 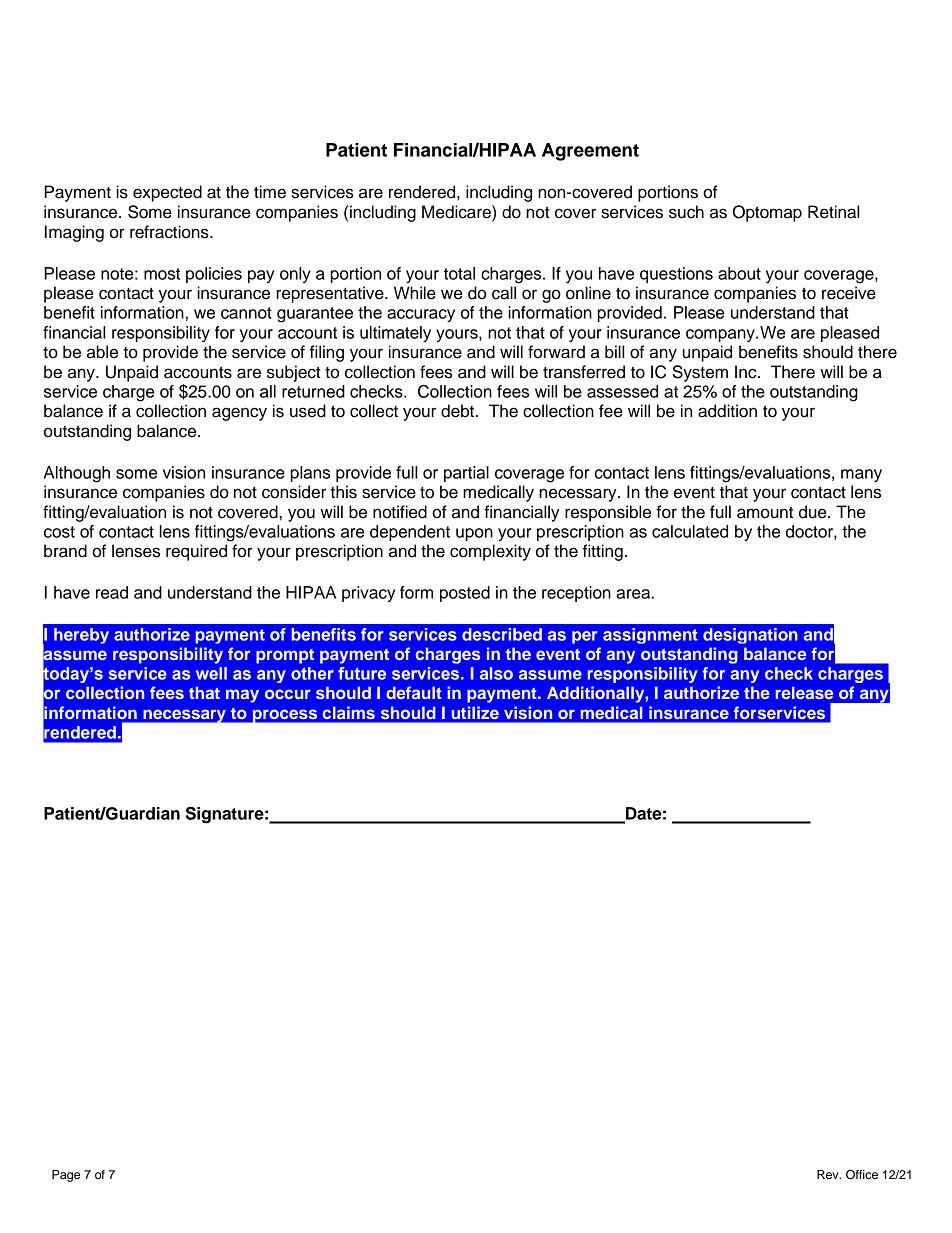 I want to click on Rev, so click(x=829, y=1174).
